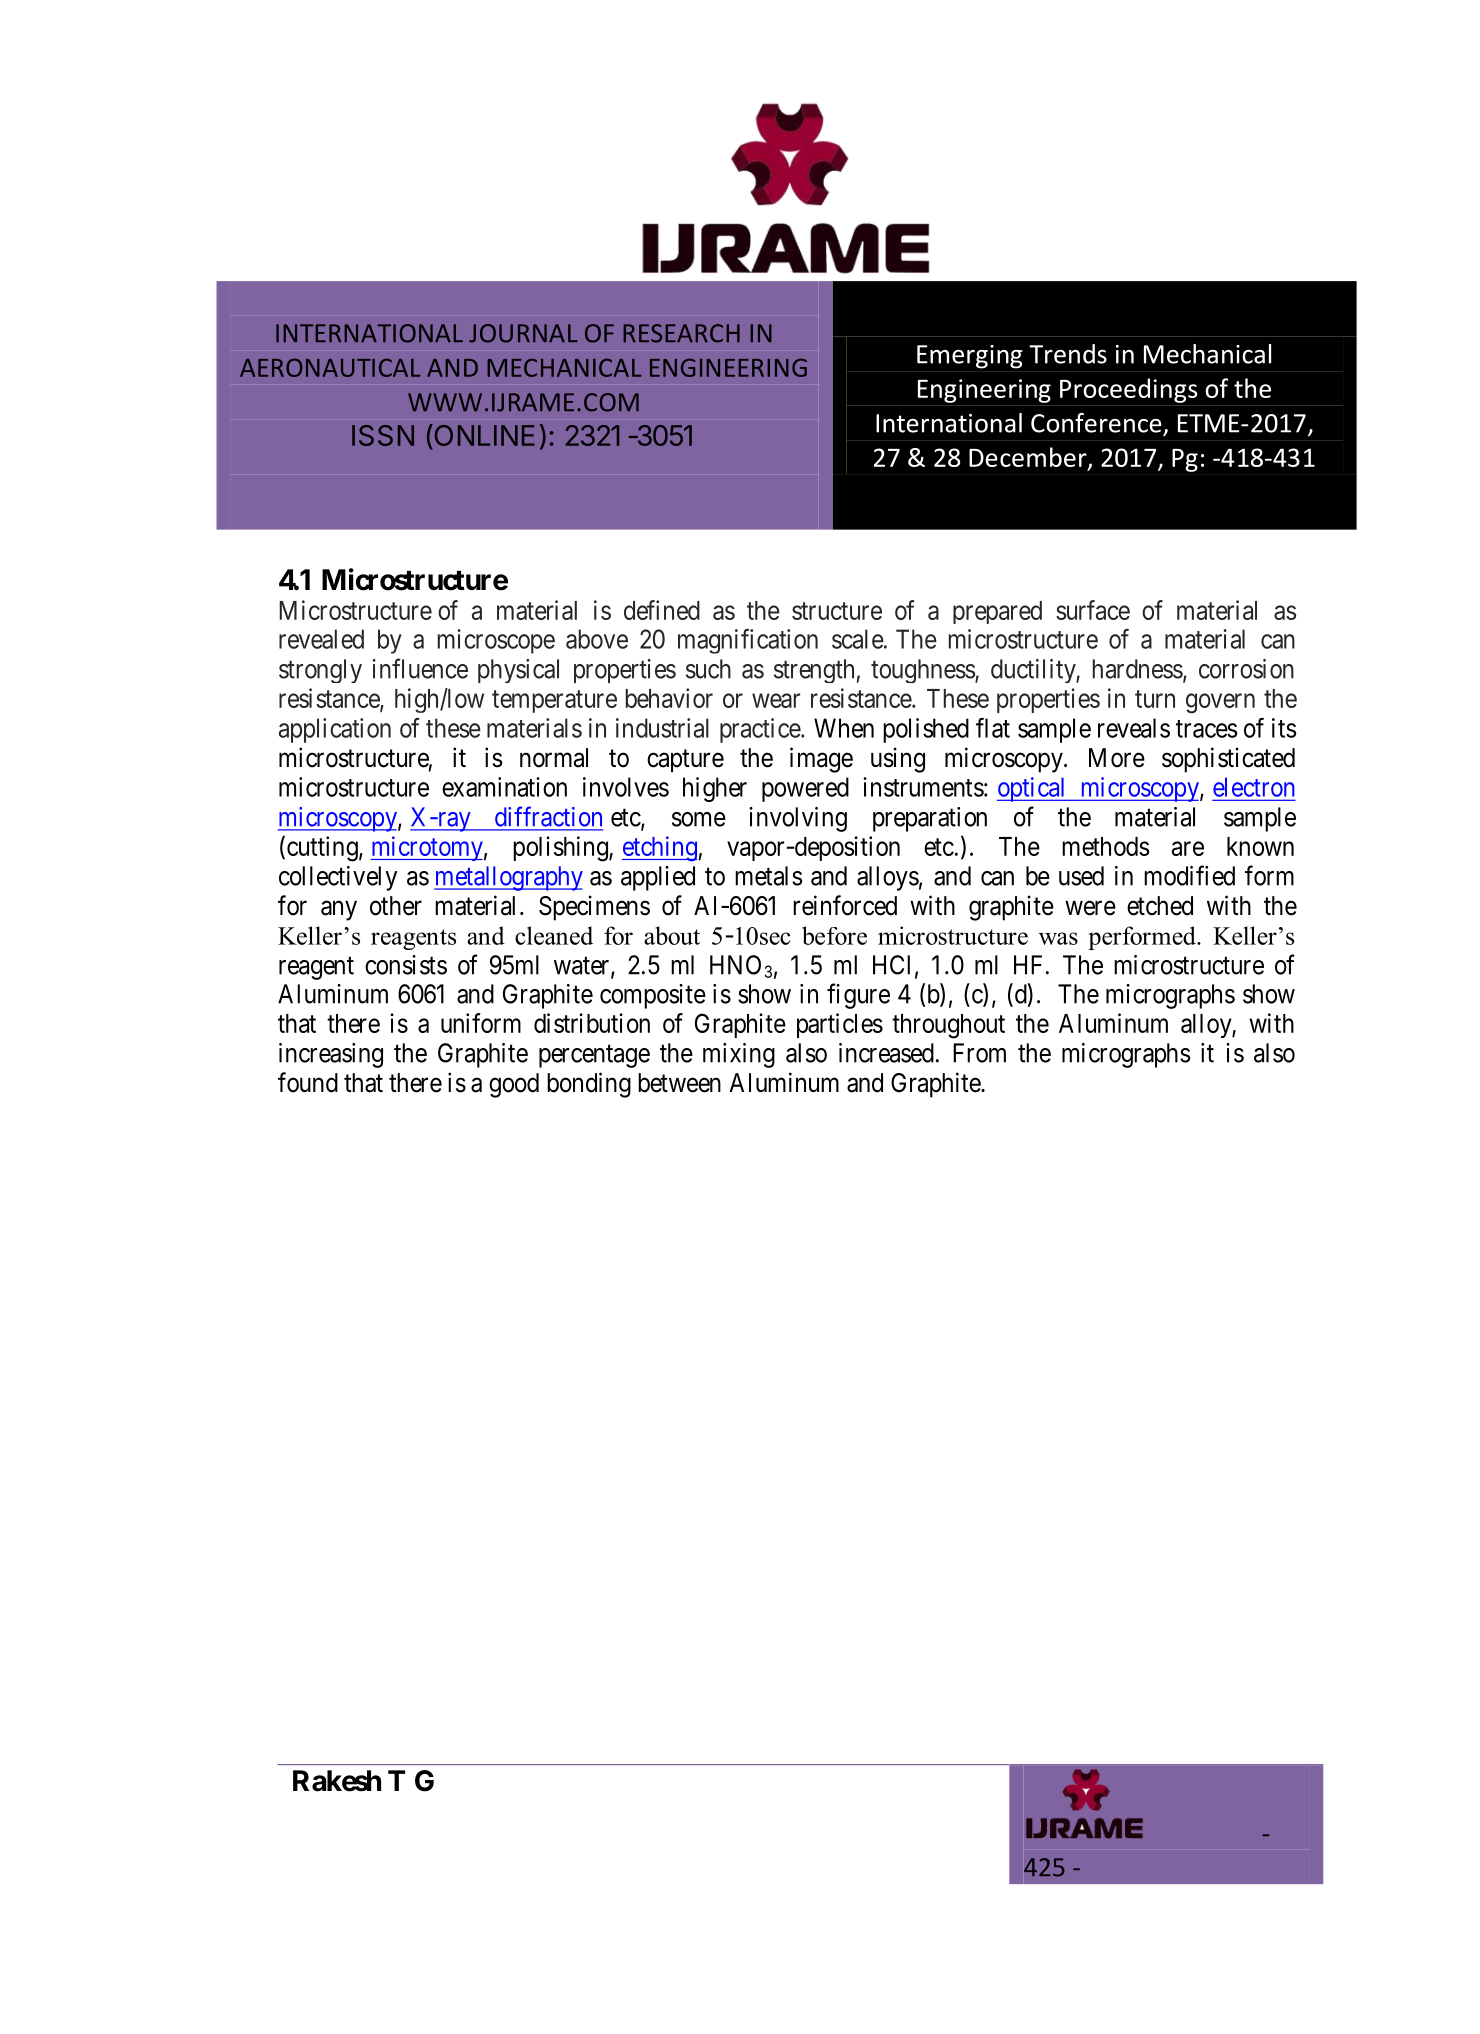 The image size is (1480, 2034). I want to click on RESEARCH, so click(681, 333).
